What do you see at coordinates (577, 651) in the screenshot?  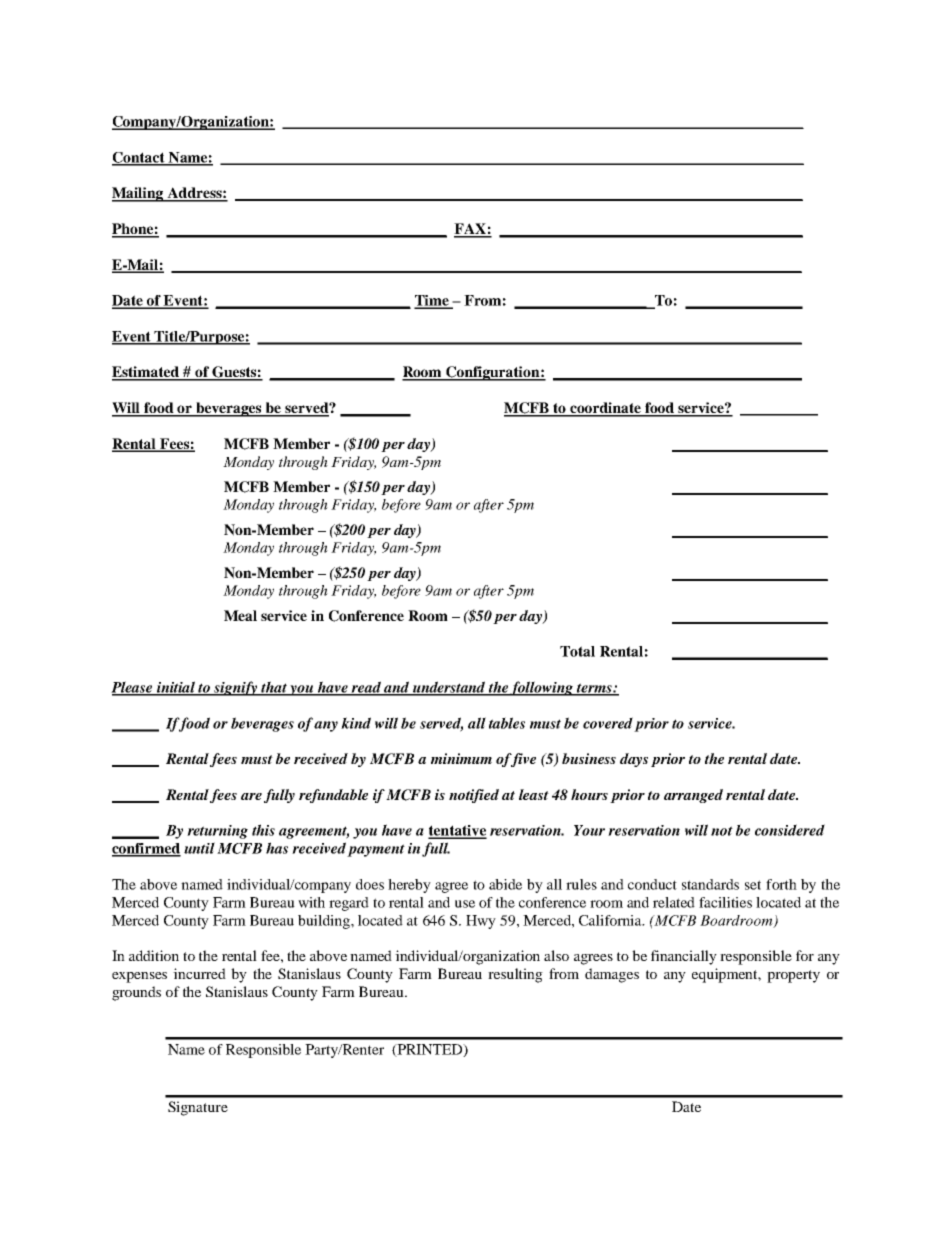 I see `Total` at bounding box center [577, 651].
